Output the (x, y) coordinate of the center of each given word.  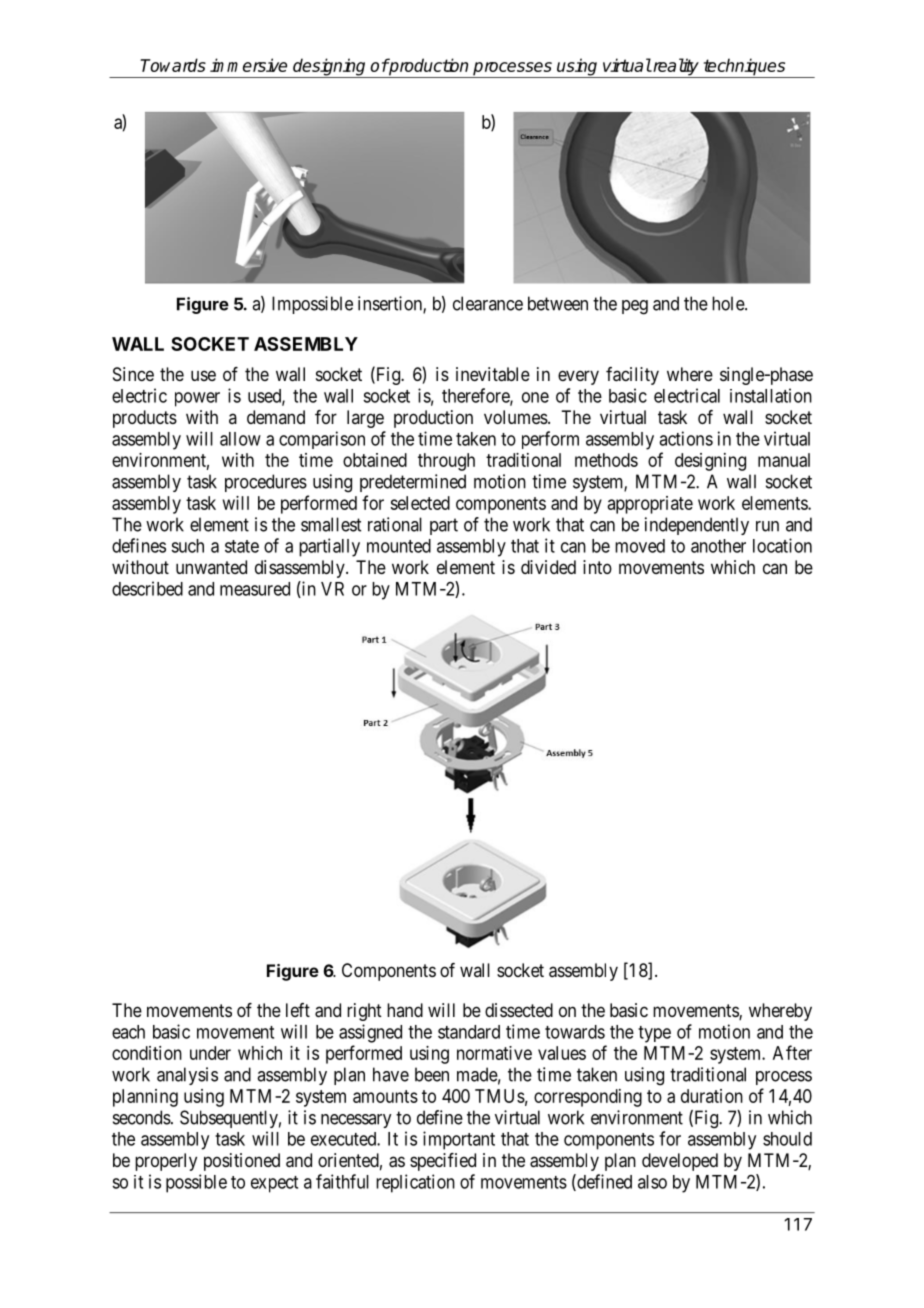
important (459, 1140)
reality (676, 68)
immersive (248, 65)
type (654, 1034)
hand (405, 1010)
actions (686, 438)
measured (255, 589)
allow (240, 439)
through (446, 462)
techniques (744, 68)
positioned (242, 1162)
